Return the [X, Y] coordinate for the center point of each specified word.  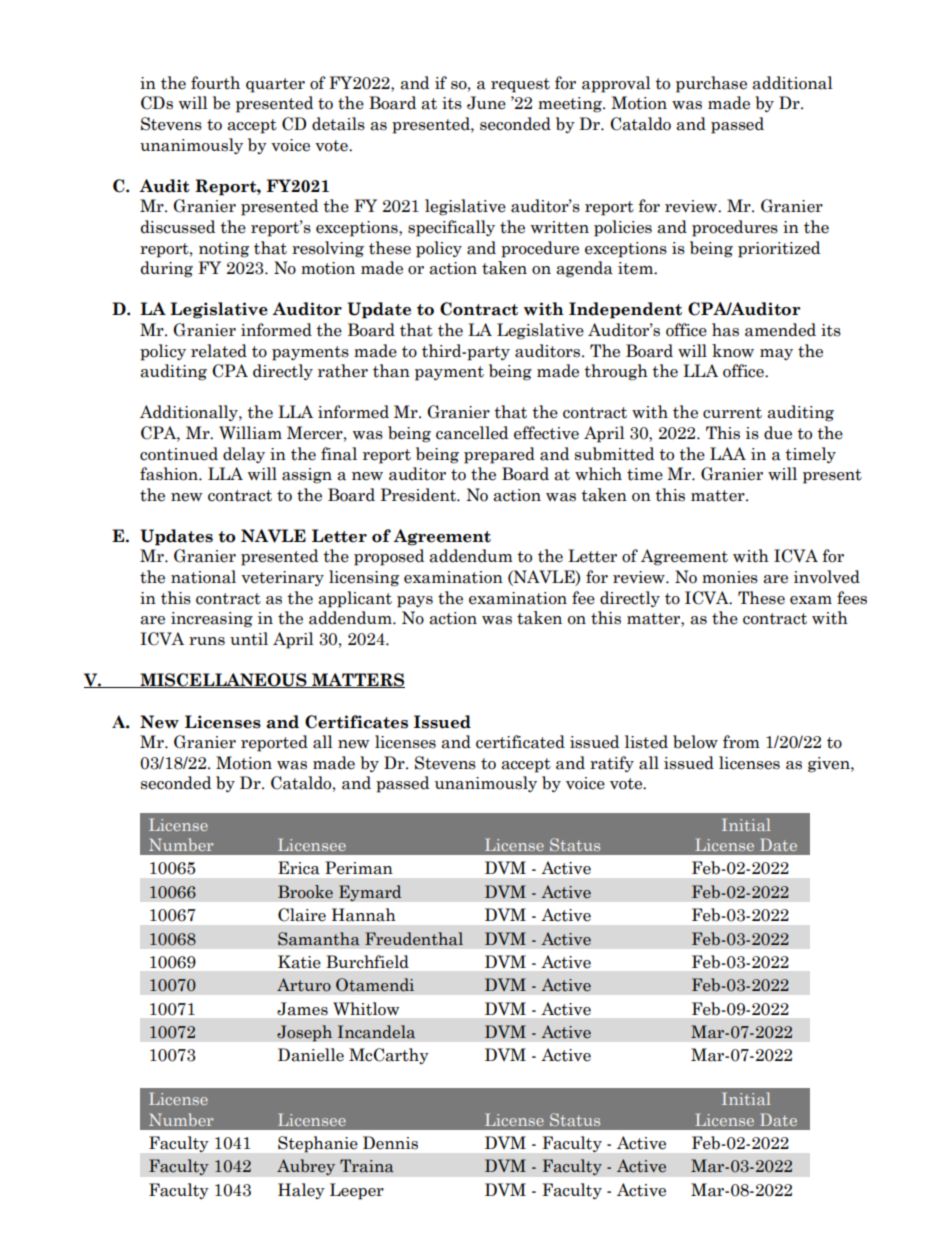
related [219, 351]
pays [415, 602]
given [830, 765]
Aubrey [306, 1167]
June [486, 103]
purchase [711, 84]
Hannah [364, 915]
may [776, 354]
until [249, 639]
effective [546, 433]
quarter [275, 85]
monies [730, 577]
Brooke [305, 892]
